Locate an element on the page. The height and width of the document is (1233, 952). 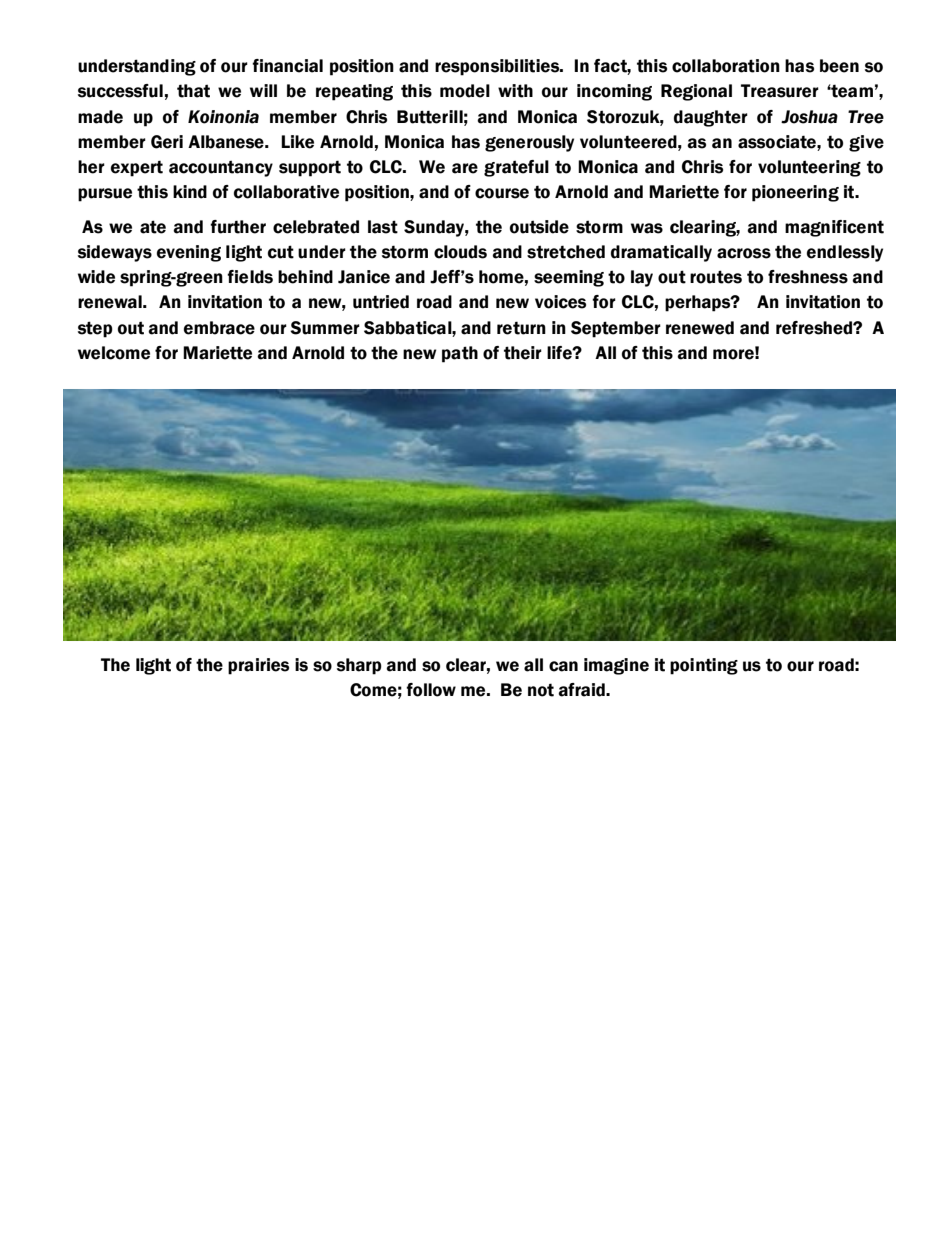
September is located at coordinates (616, 329).
